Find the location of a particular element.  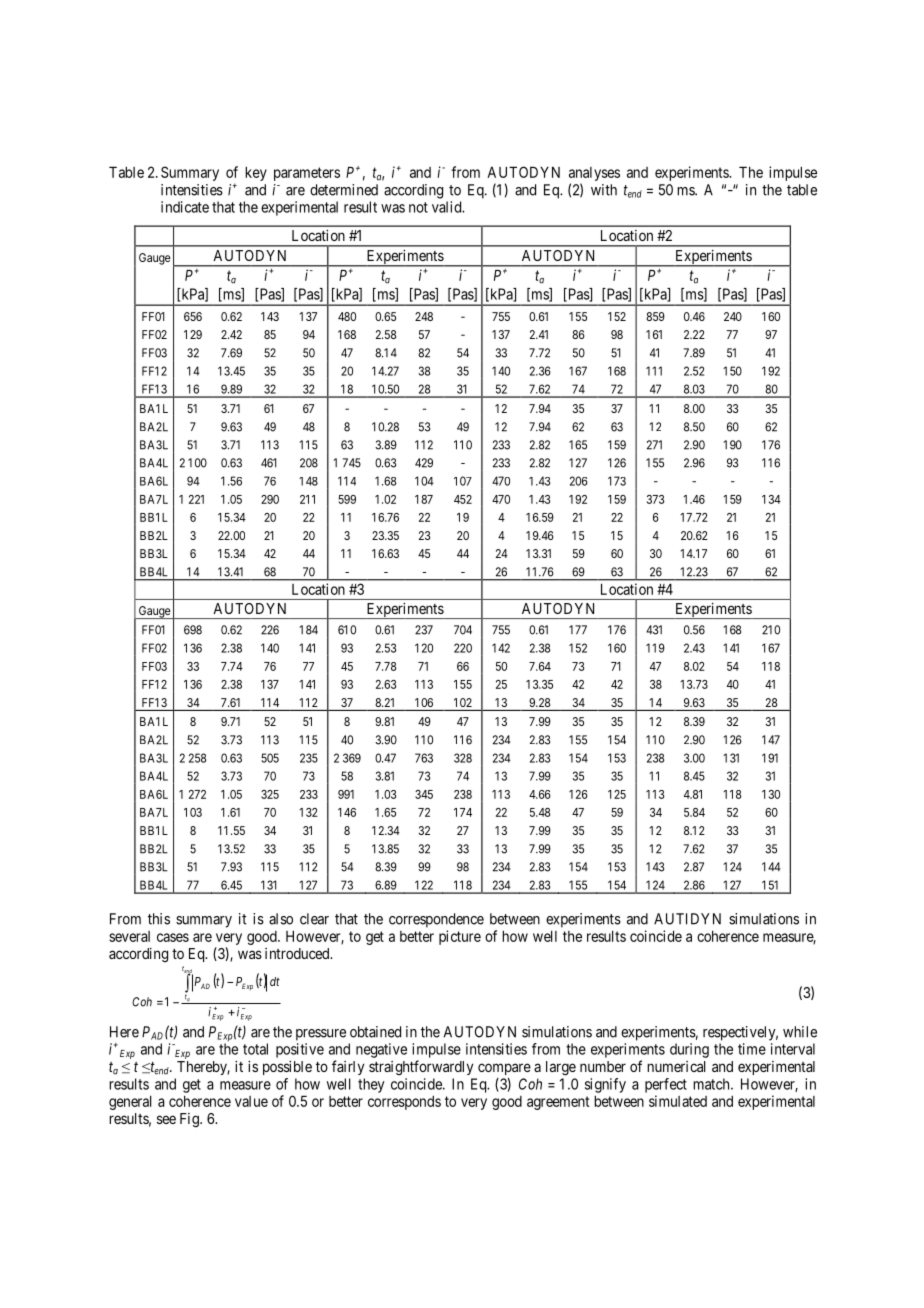

not is located at coordinates (418, 207).
